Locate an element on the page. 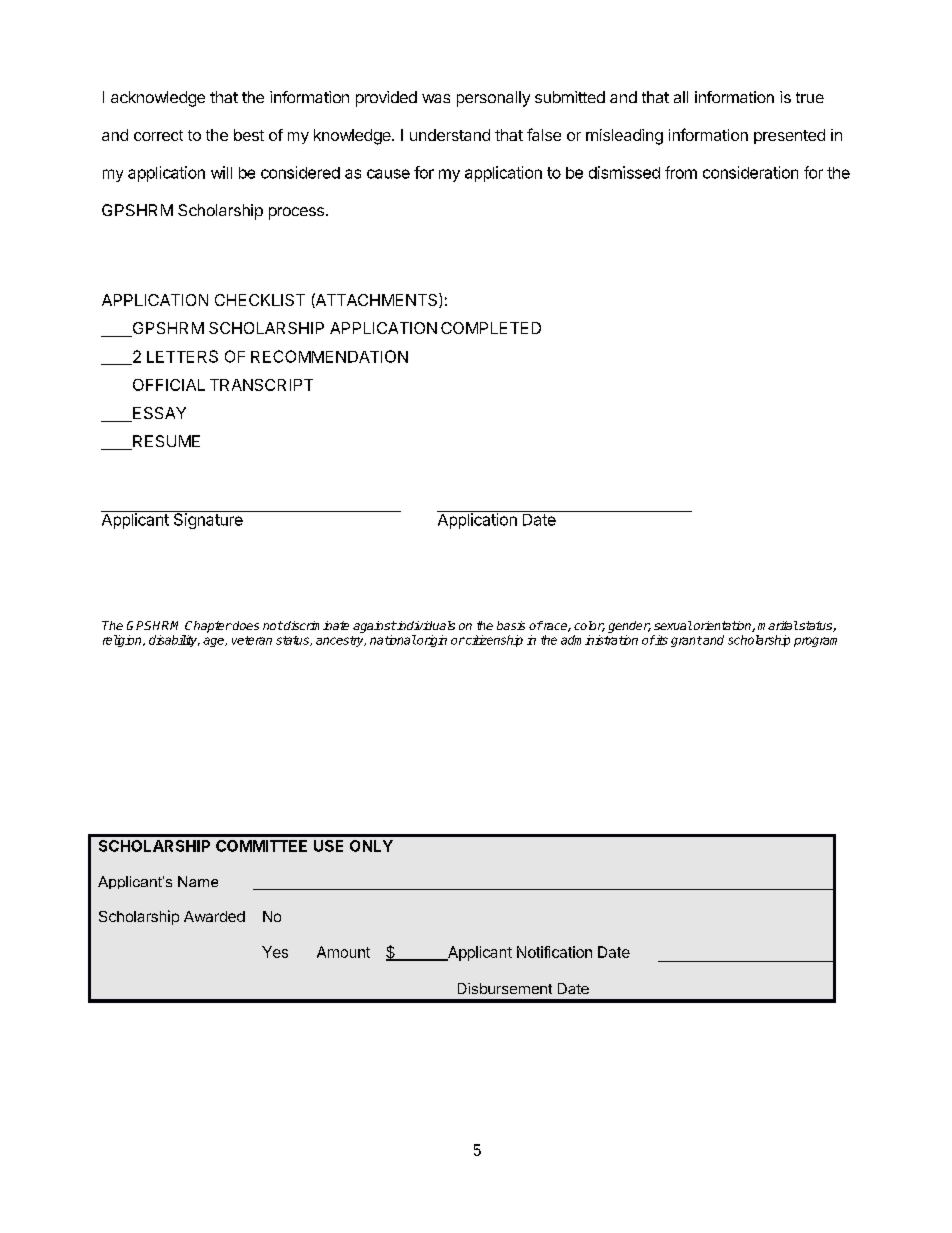 The image size is (952, 1233). COMPLETED is located at coordinates (491, 328).
